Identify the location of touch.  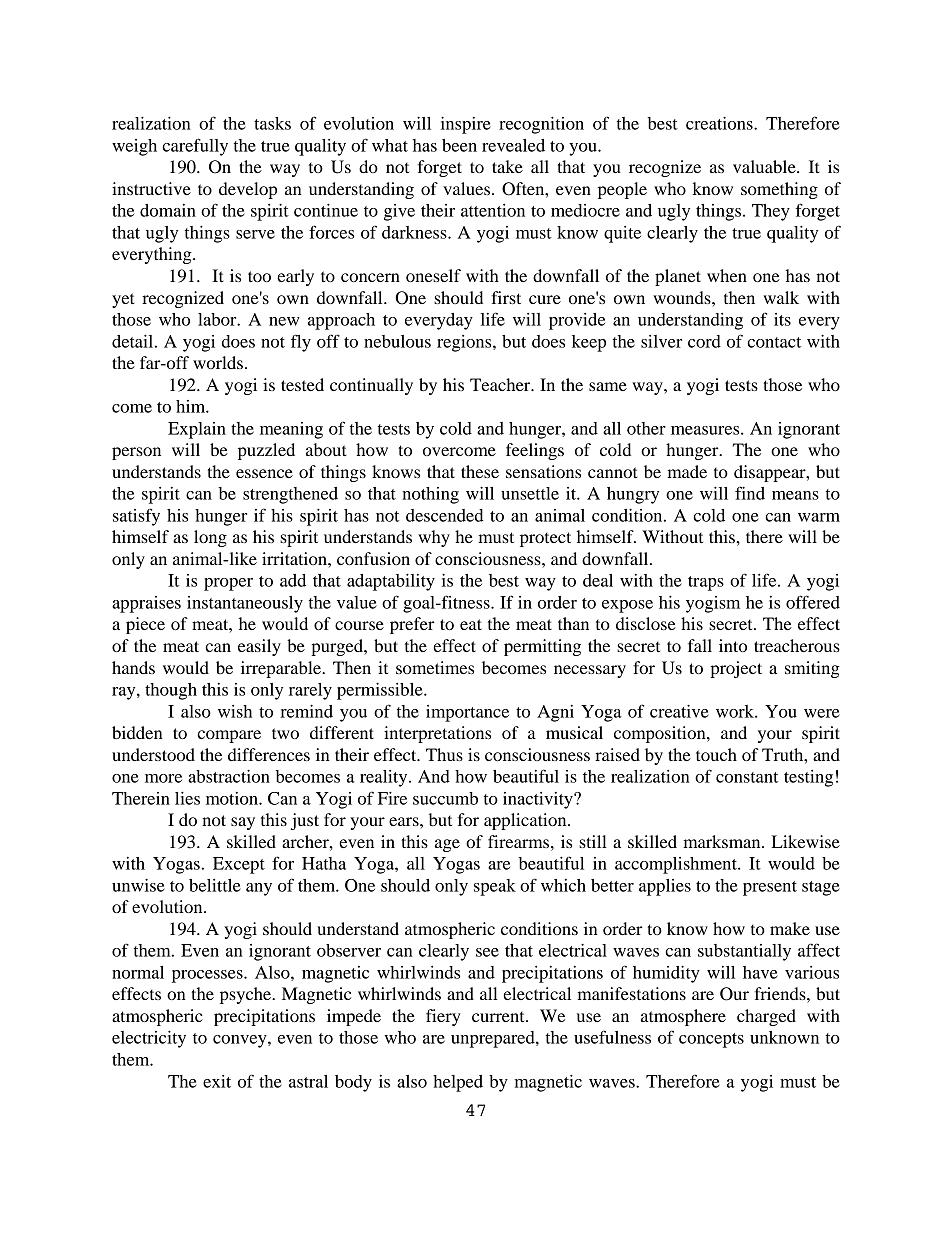
(716, 754).
